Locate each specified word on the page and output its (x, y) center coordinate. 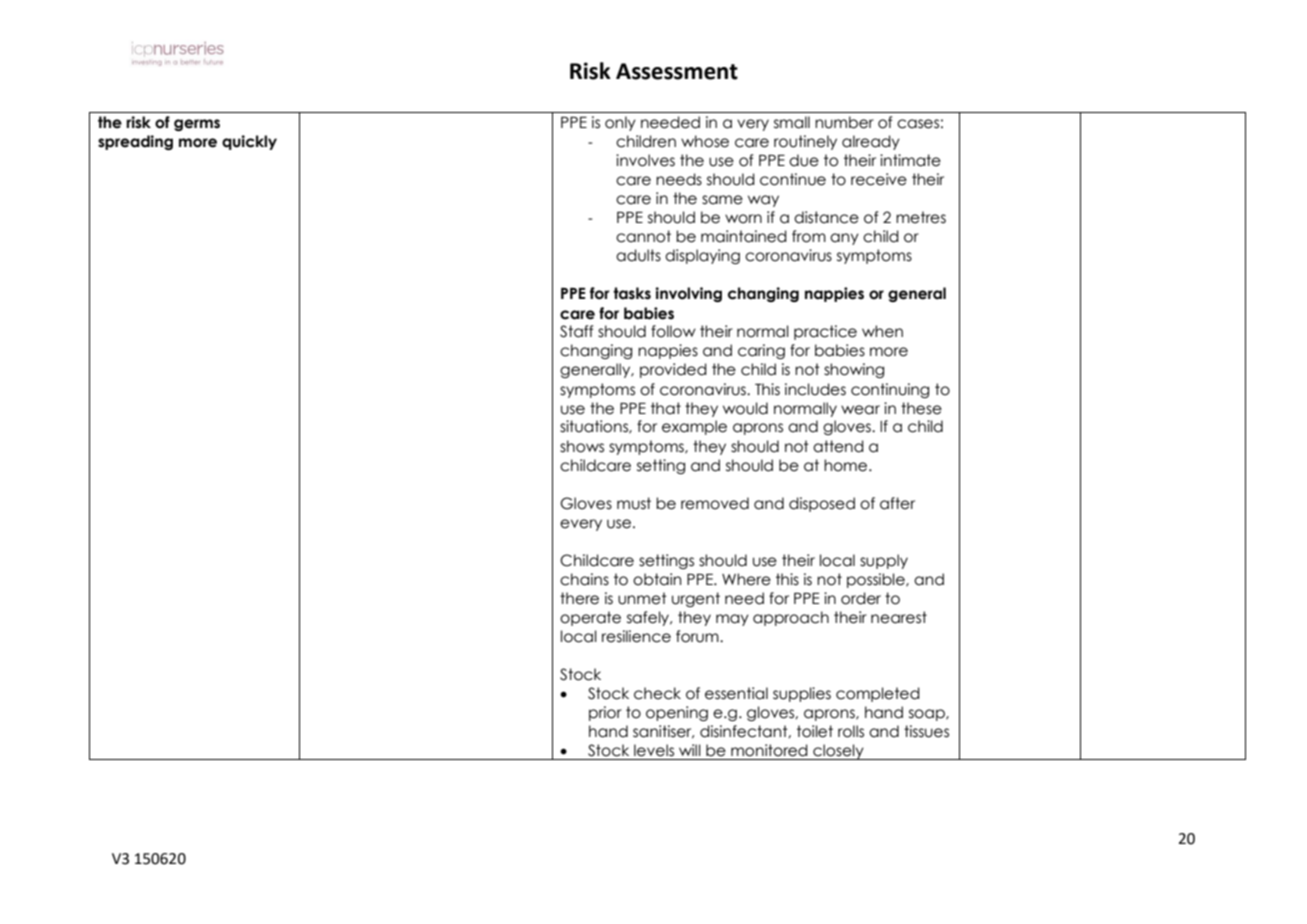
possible (877, 580)
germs (197, 125)
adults (638, 255)
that (666, 408)
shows (582, 446)
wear (860, 410)
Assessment (677, 71)
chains (584, 579)
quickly (249, 142)
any (844, 239)
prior (605, 713)
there (579, 598)
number (844, 122)
